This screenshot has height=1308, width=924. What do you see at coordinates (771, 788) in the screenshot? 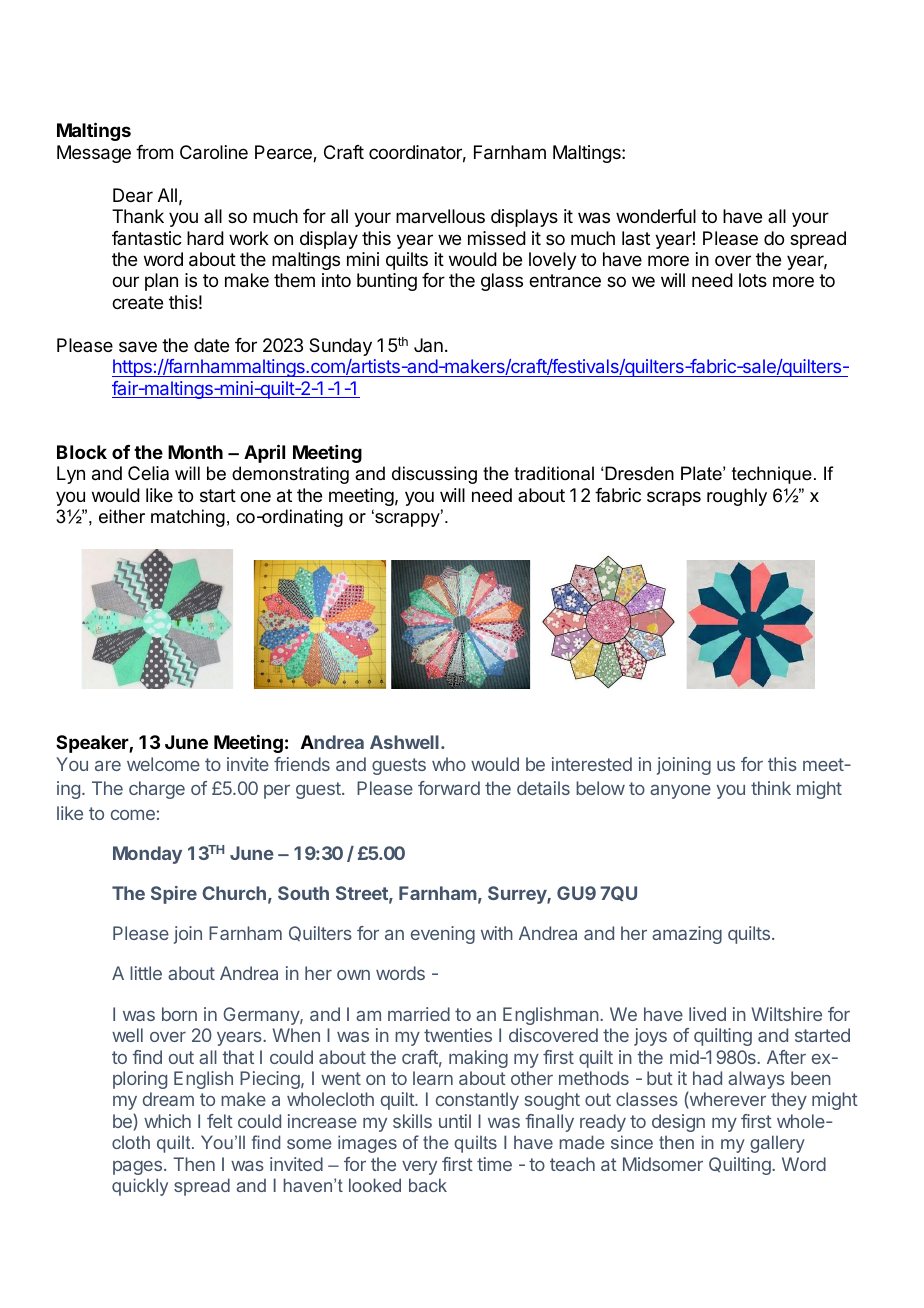
I see `think` at bounding box center [771, 788].
